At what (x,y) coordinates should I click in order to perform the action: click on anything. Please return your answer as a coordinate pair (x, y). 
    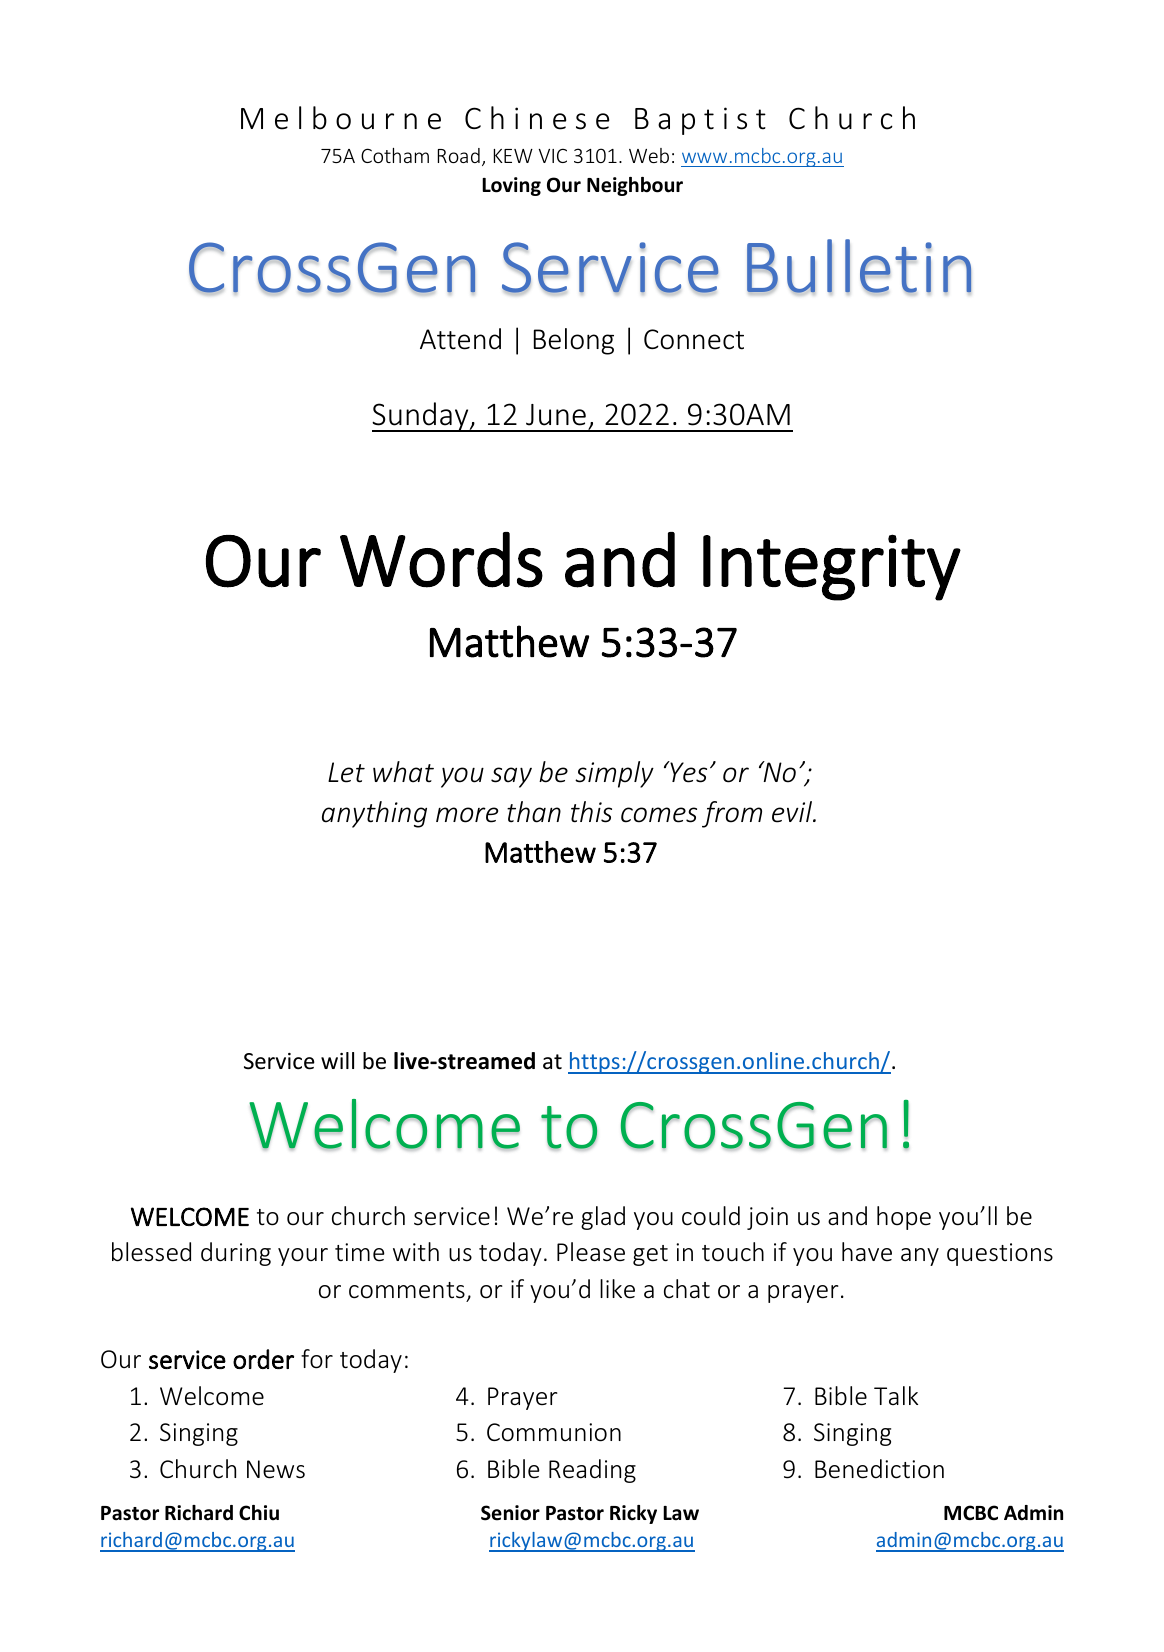
    Looking at the image, I should click on (374, 814).
